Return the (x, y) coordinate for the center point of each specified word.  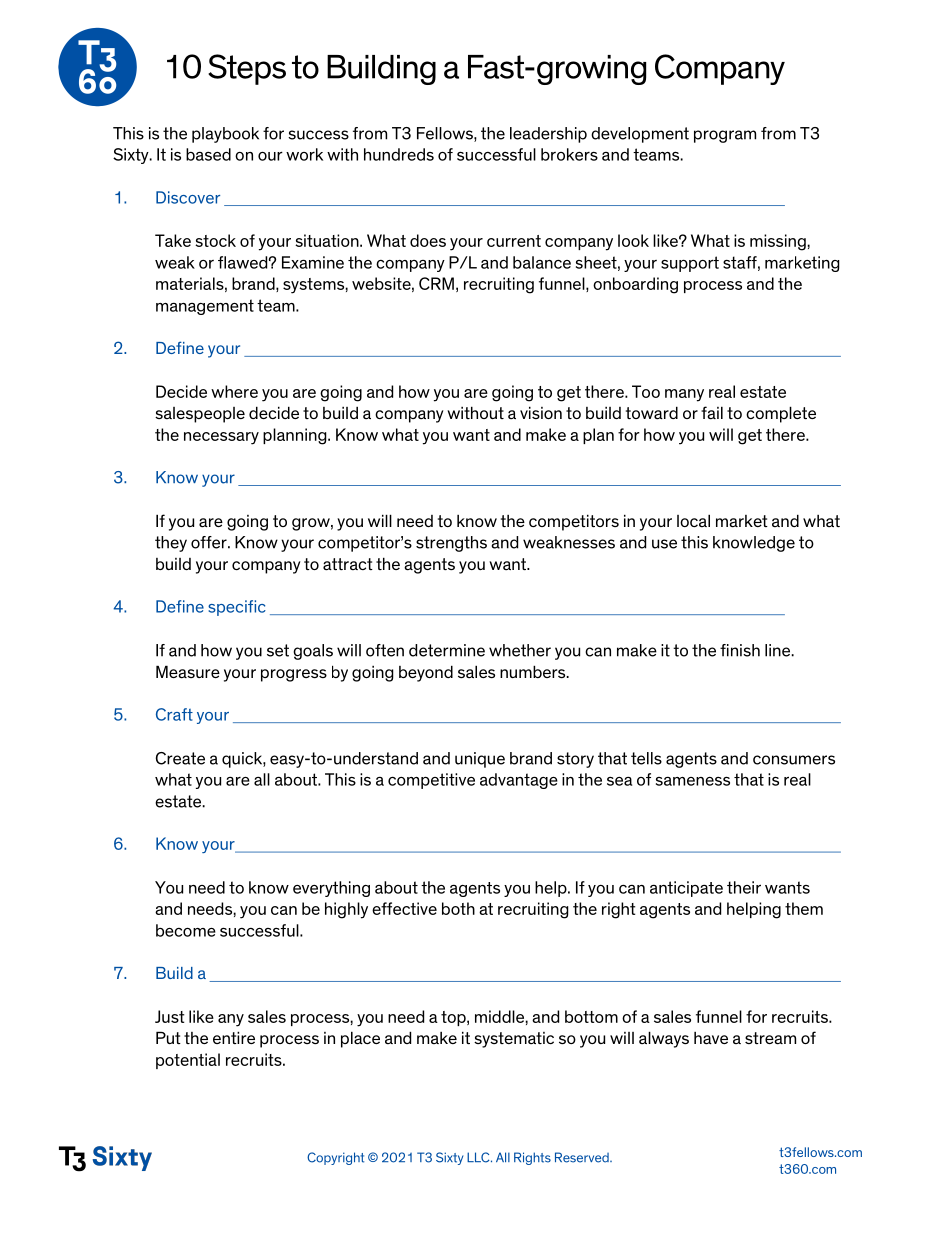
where (234, 391)
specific (237, 608)
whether (520, 650)
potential (188, 1061)
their (744, 887)
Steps (247, 69)
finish (740, 650)
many (684, 395)
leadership (548, 135)
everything (331, 889)
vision (541, 412)
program (725, 136)
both (458, 908)
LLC (479, 1157)
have (711, 1038)
